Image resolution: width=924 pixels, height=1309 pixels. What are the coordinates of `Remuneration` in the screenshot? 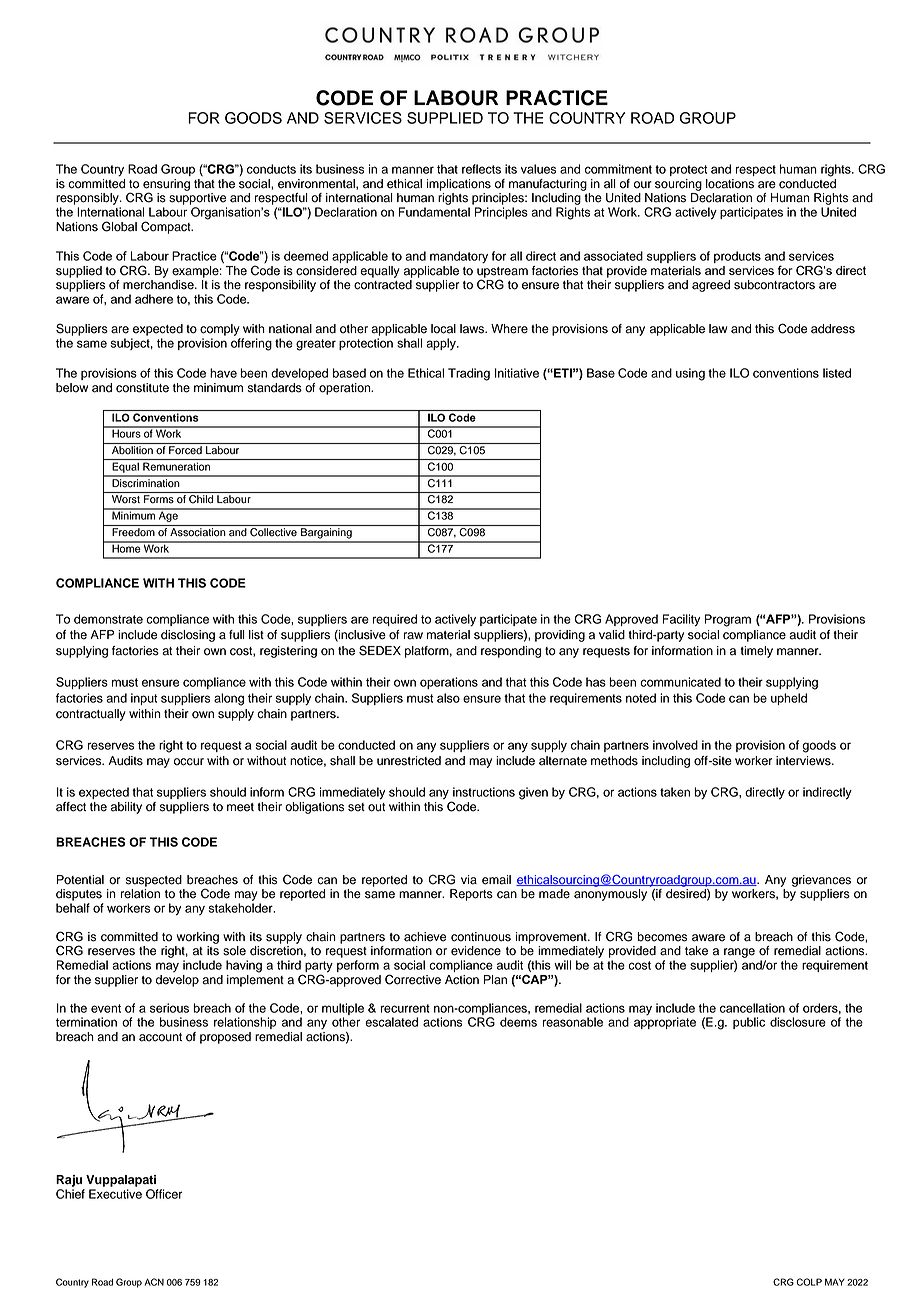 It's located at (176, 466).
